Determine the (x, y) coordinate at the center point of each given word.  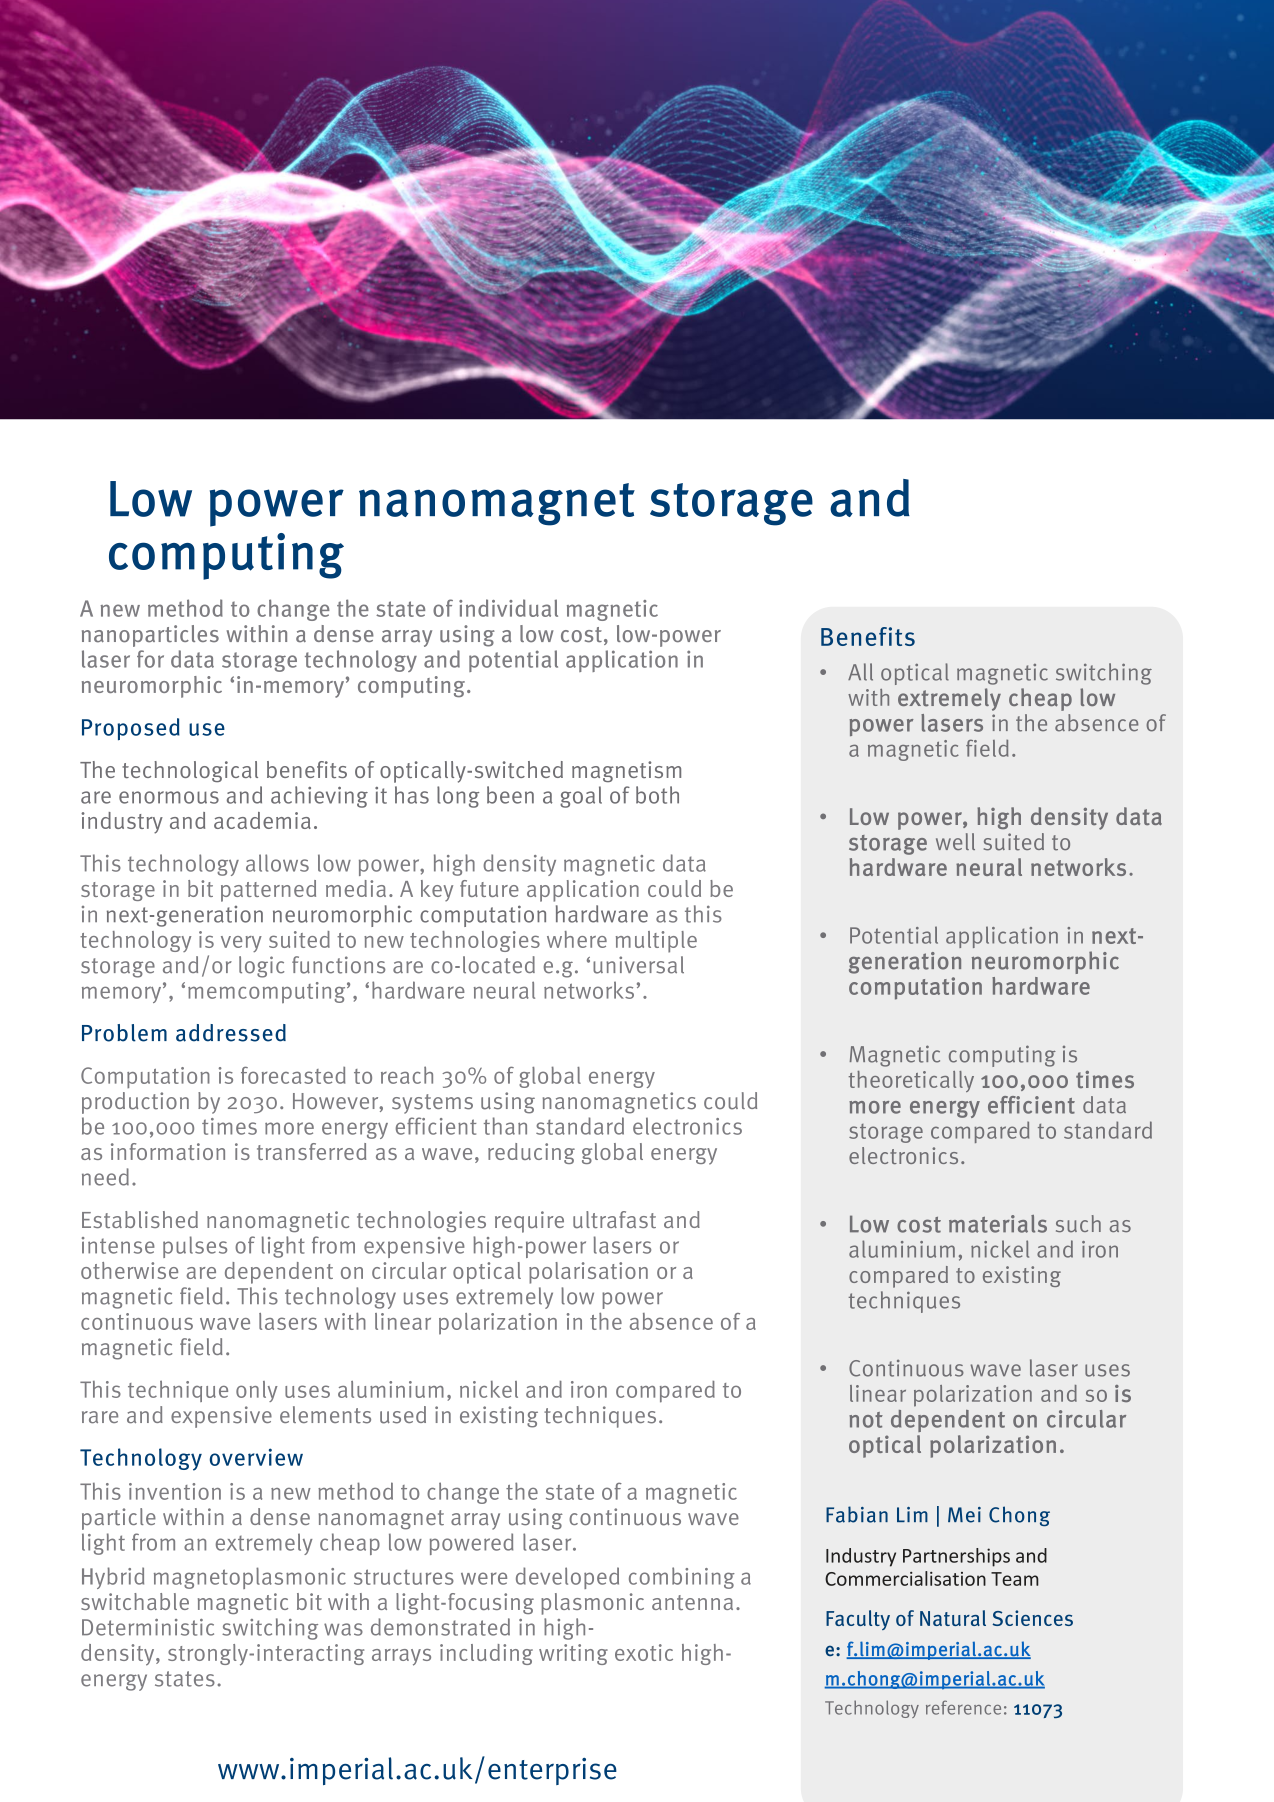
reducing (531, 1153)
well (955, 841)
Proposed (131, 729)
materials (998, 1224)
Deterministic (148, 1627)
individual (508, 608)
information (168, 1151)
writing (573, 1654)
